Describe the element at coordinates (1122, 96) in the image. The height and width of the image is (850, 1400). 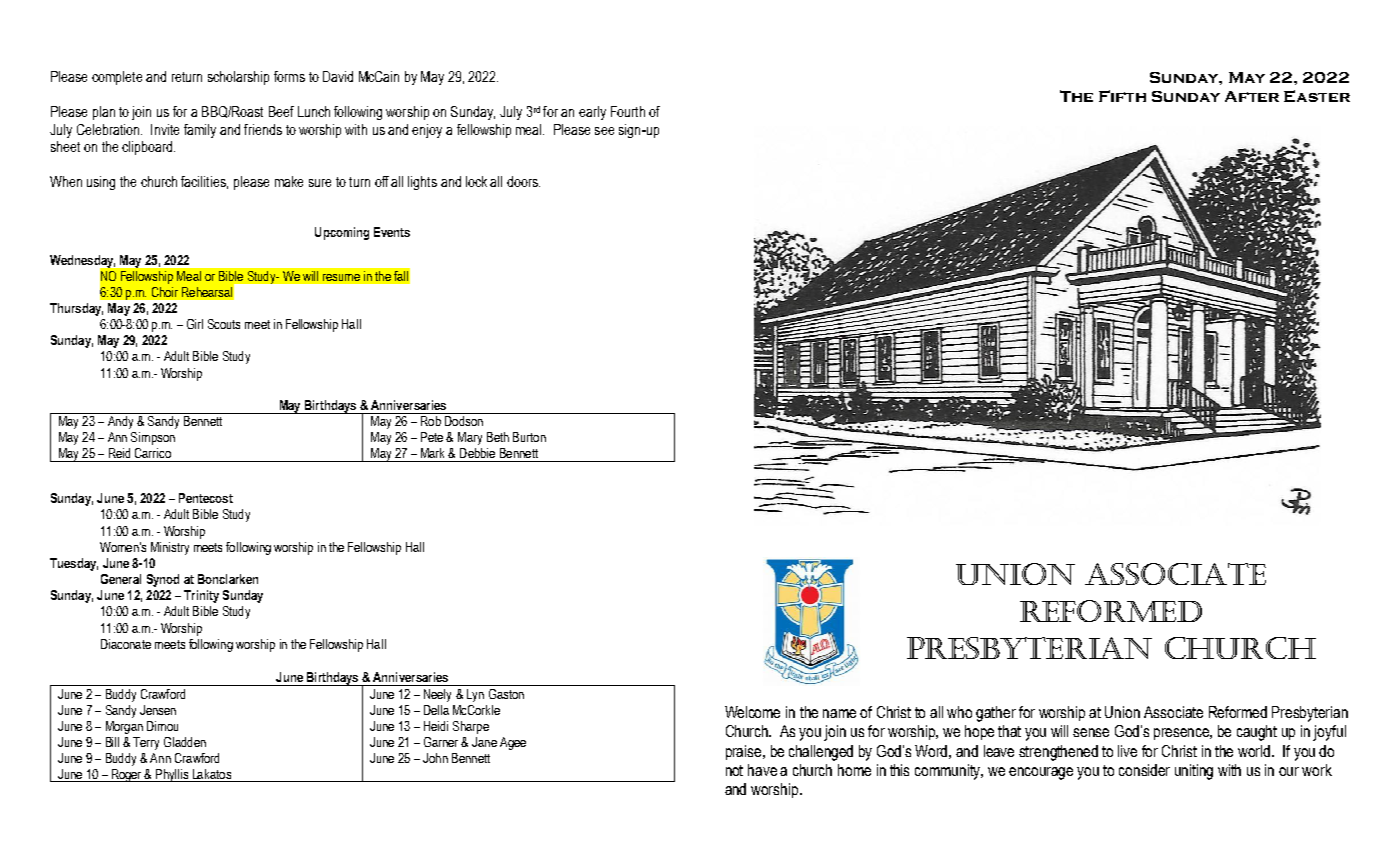
I see `Fifth` at that location.
